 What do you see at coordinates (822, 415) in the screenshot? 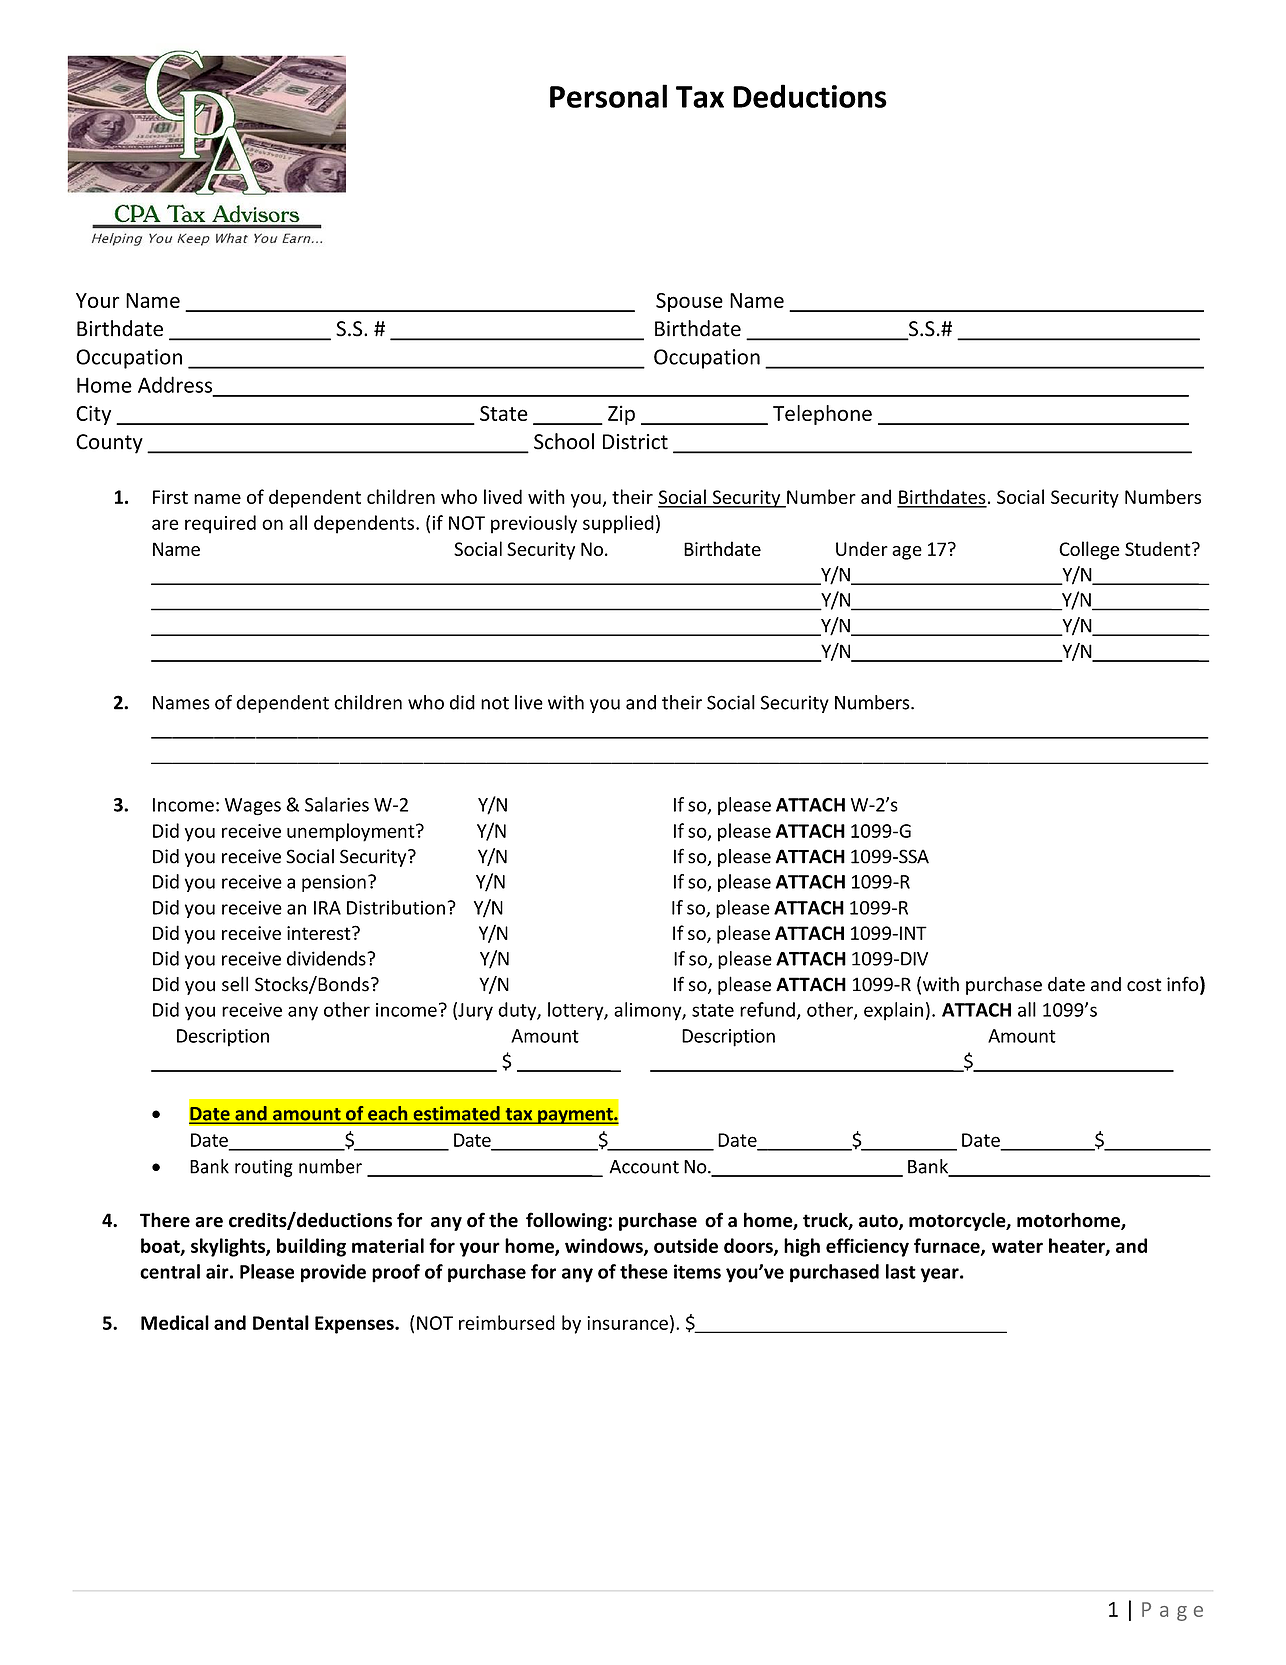
I see `Telephone` at bounding box center [822, 415].
